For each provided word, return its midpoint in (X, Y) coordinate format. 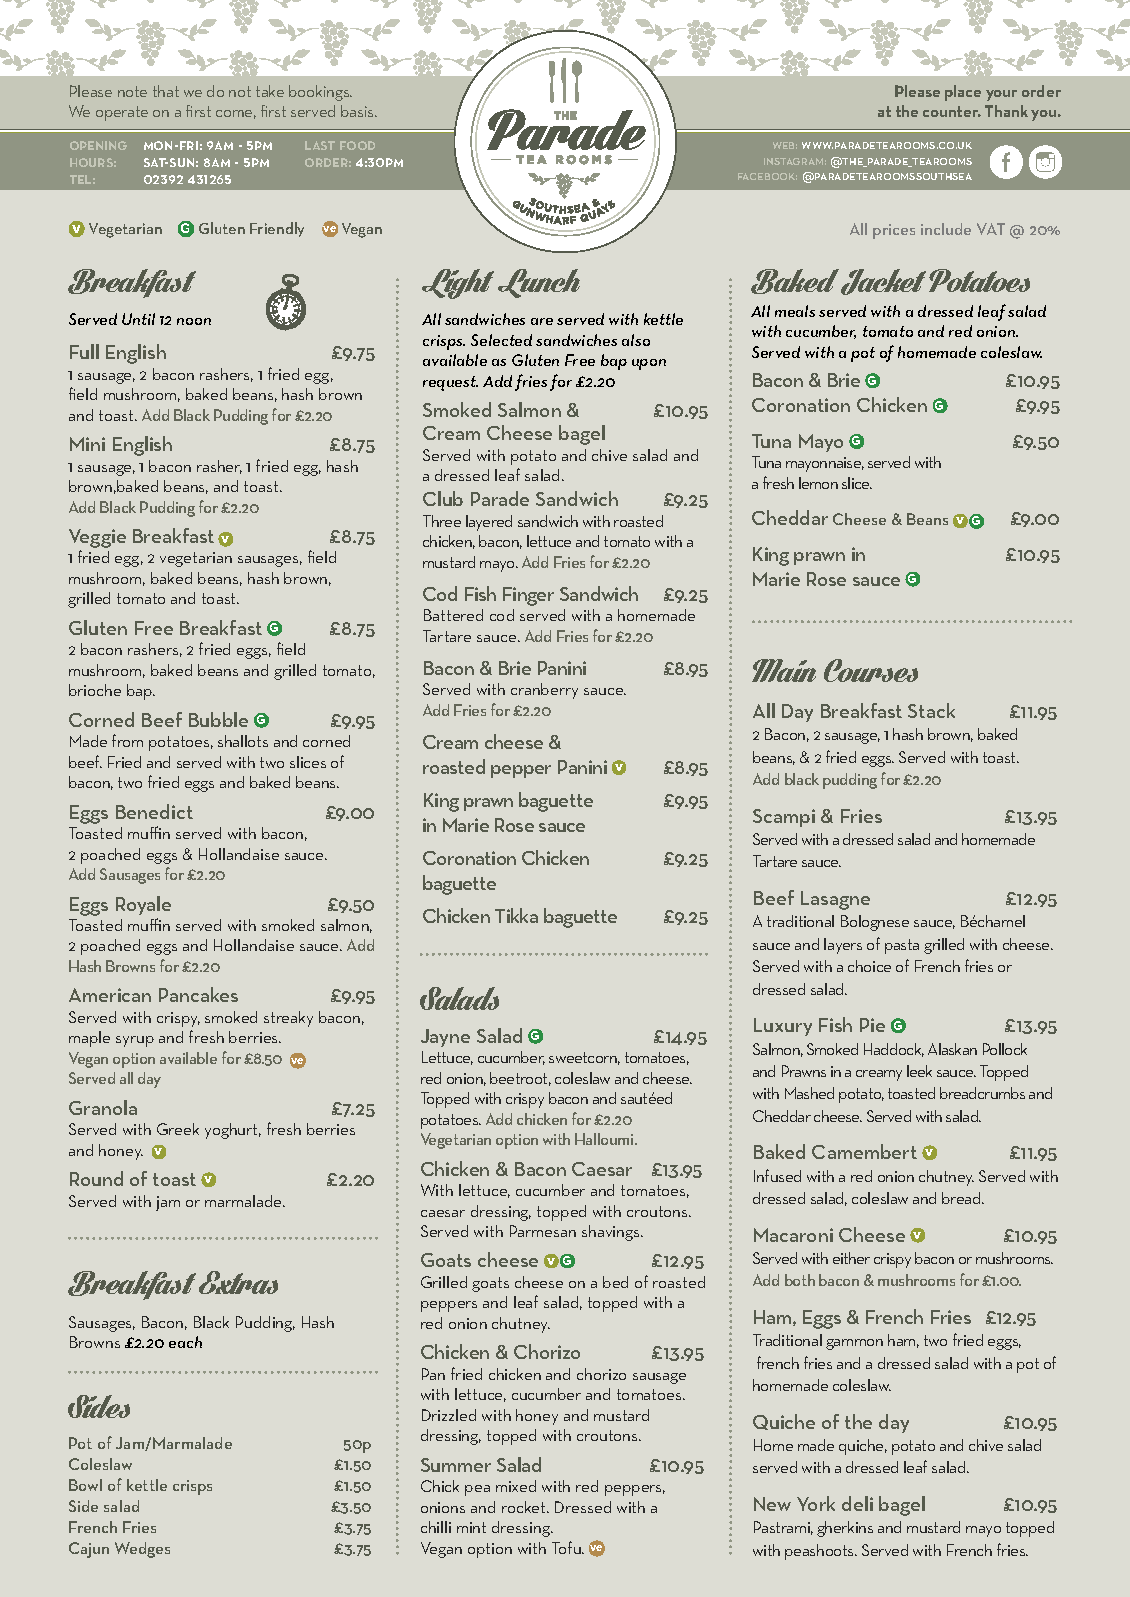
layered (489, 523)
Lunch (539, 283)
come (236, 114)
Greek (178, 1129)
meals (795, 311)
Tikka (516, 915)
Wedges (142, 1550)
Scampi (784, 818)
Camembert (864, 1151)
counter (952, 111)
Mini (87, 444)
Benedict (154, 811)
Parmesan (543, 1231)
